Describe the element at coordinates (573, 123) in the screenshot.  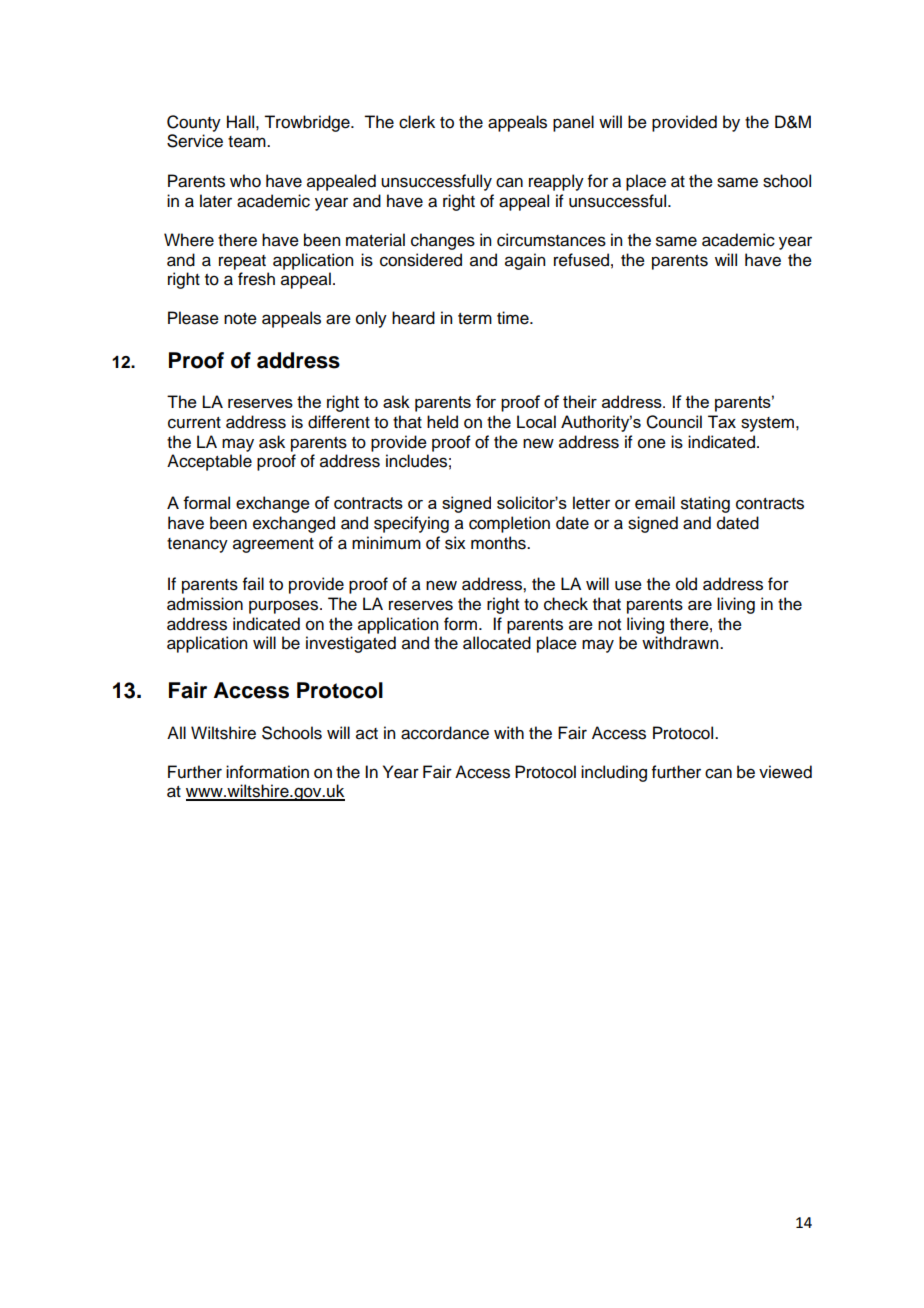
I see `panel` at that location.
